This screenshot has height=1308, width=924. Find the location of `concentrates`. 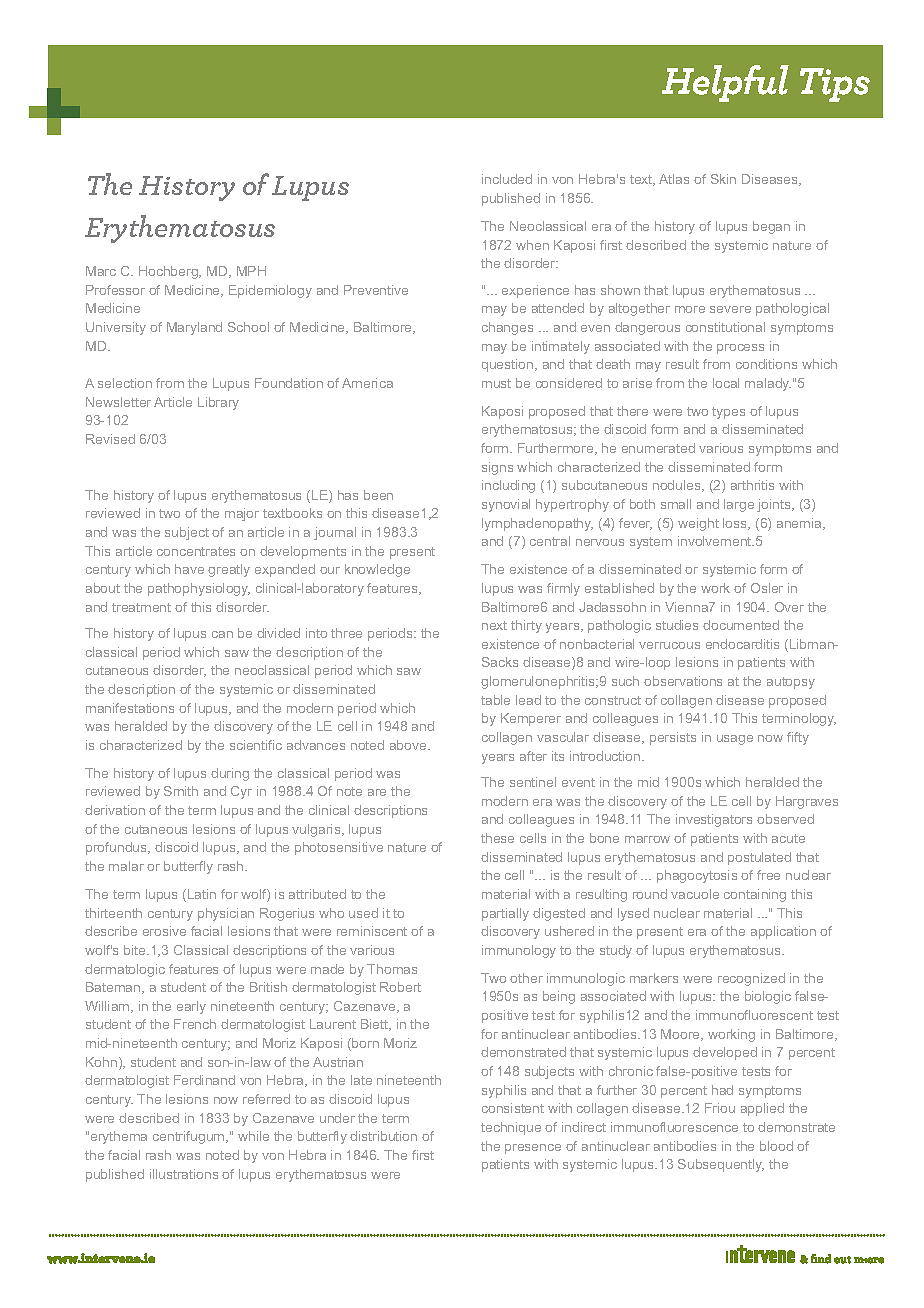

concentrates is located at coordinates (196, 551).
